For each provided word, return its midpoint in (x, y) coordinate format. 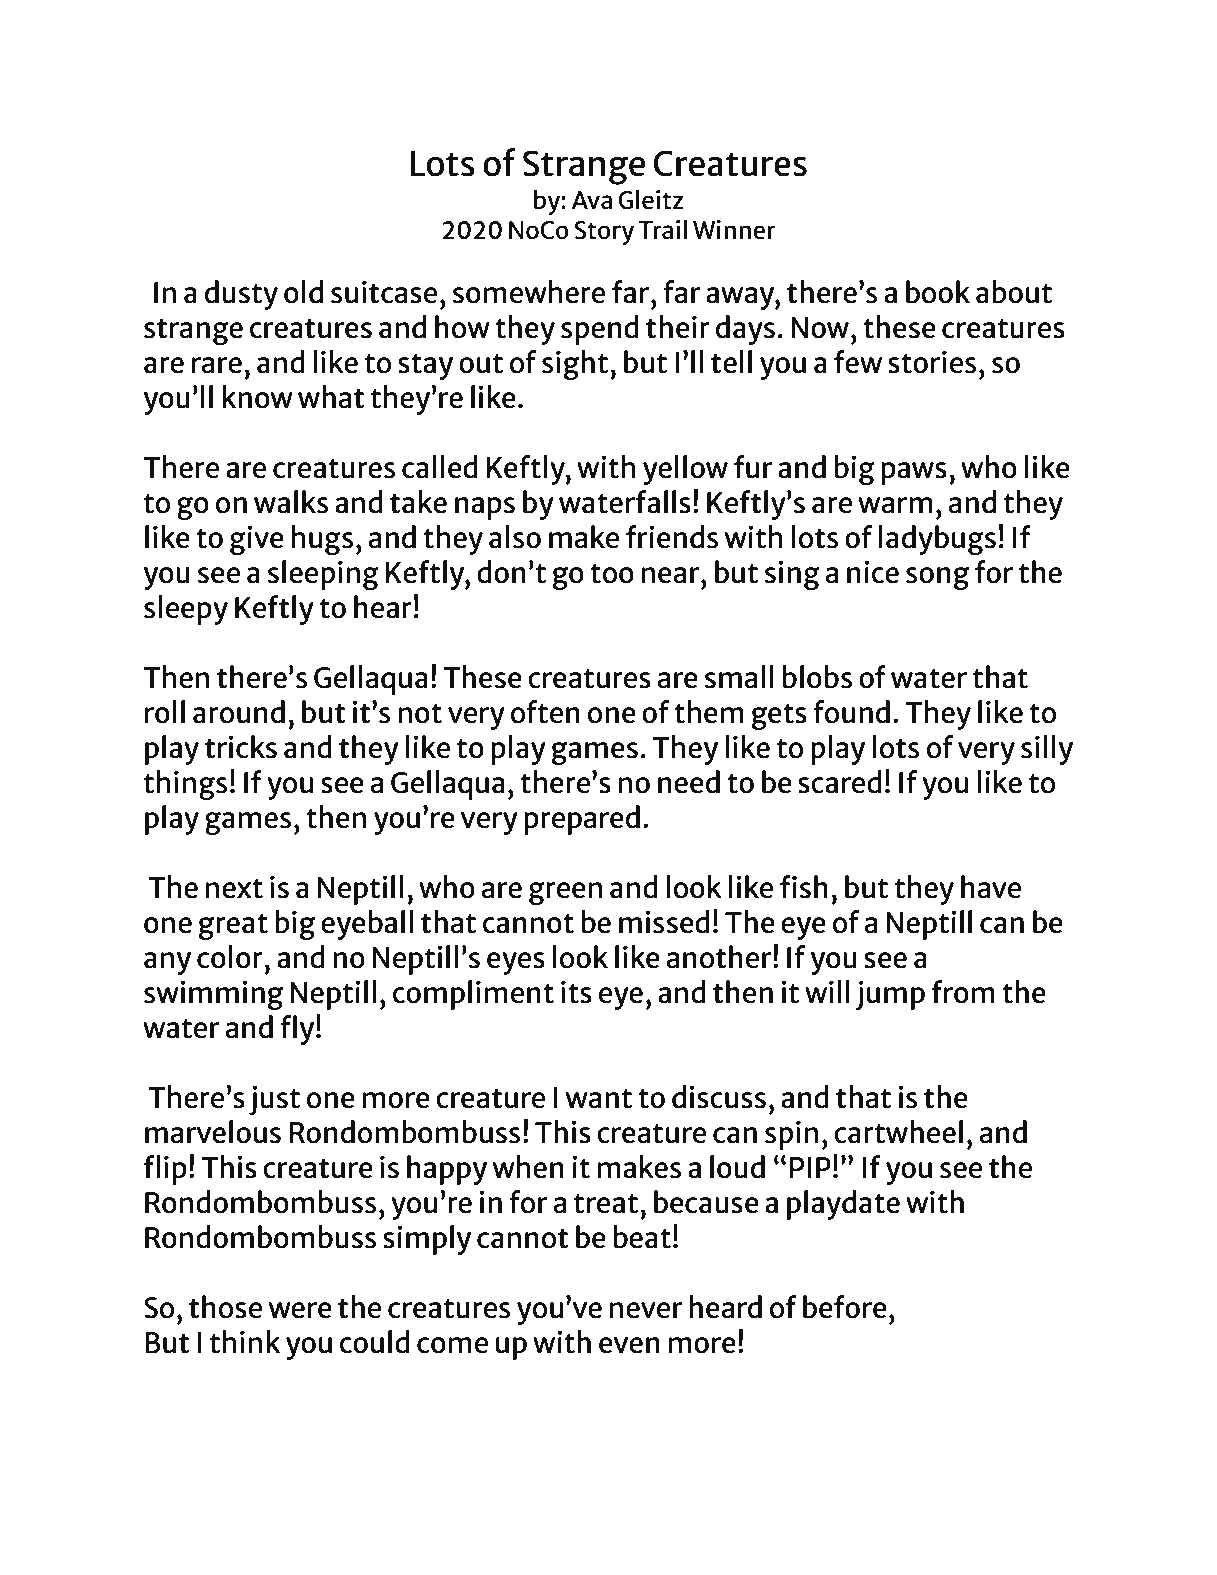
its (576, 992)
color (231, 957)
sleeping (323, 575)
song (937, 578)
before (845, 1307)
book (938, 292)
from (963, 992)
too (612, 574)
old (303, 292)
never (646, 1310)
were (300, 1310)
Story (604, 233)
